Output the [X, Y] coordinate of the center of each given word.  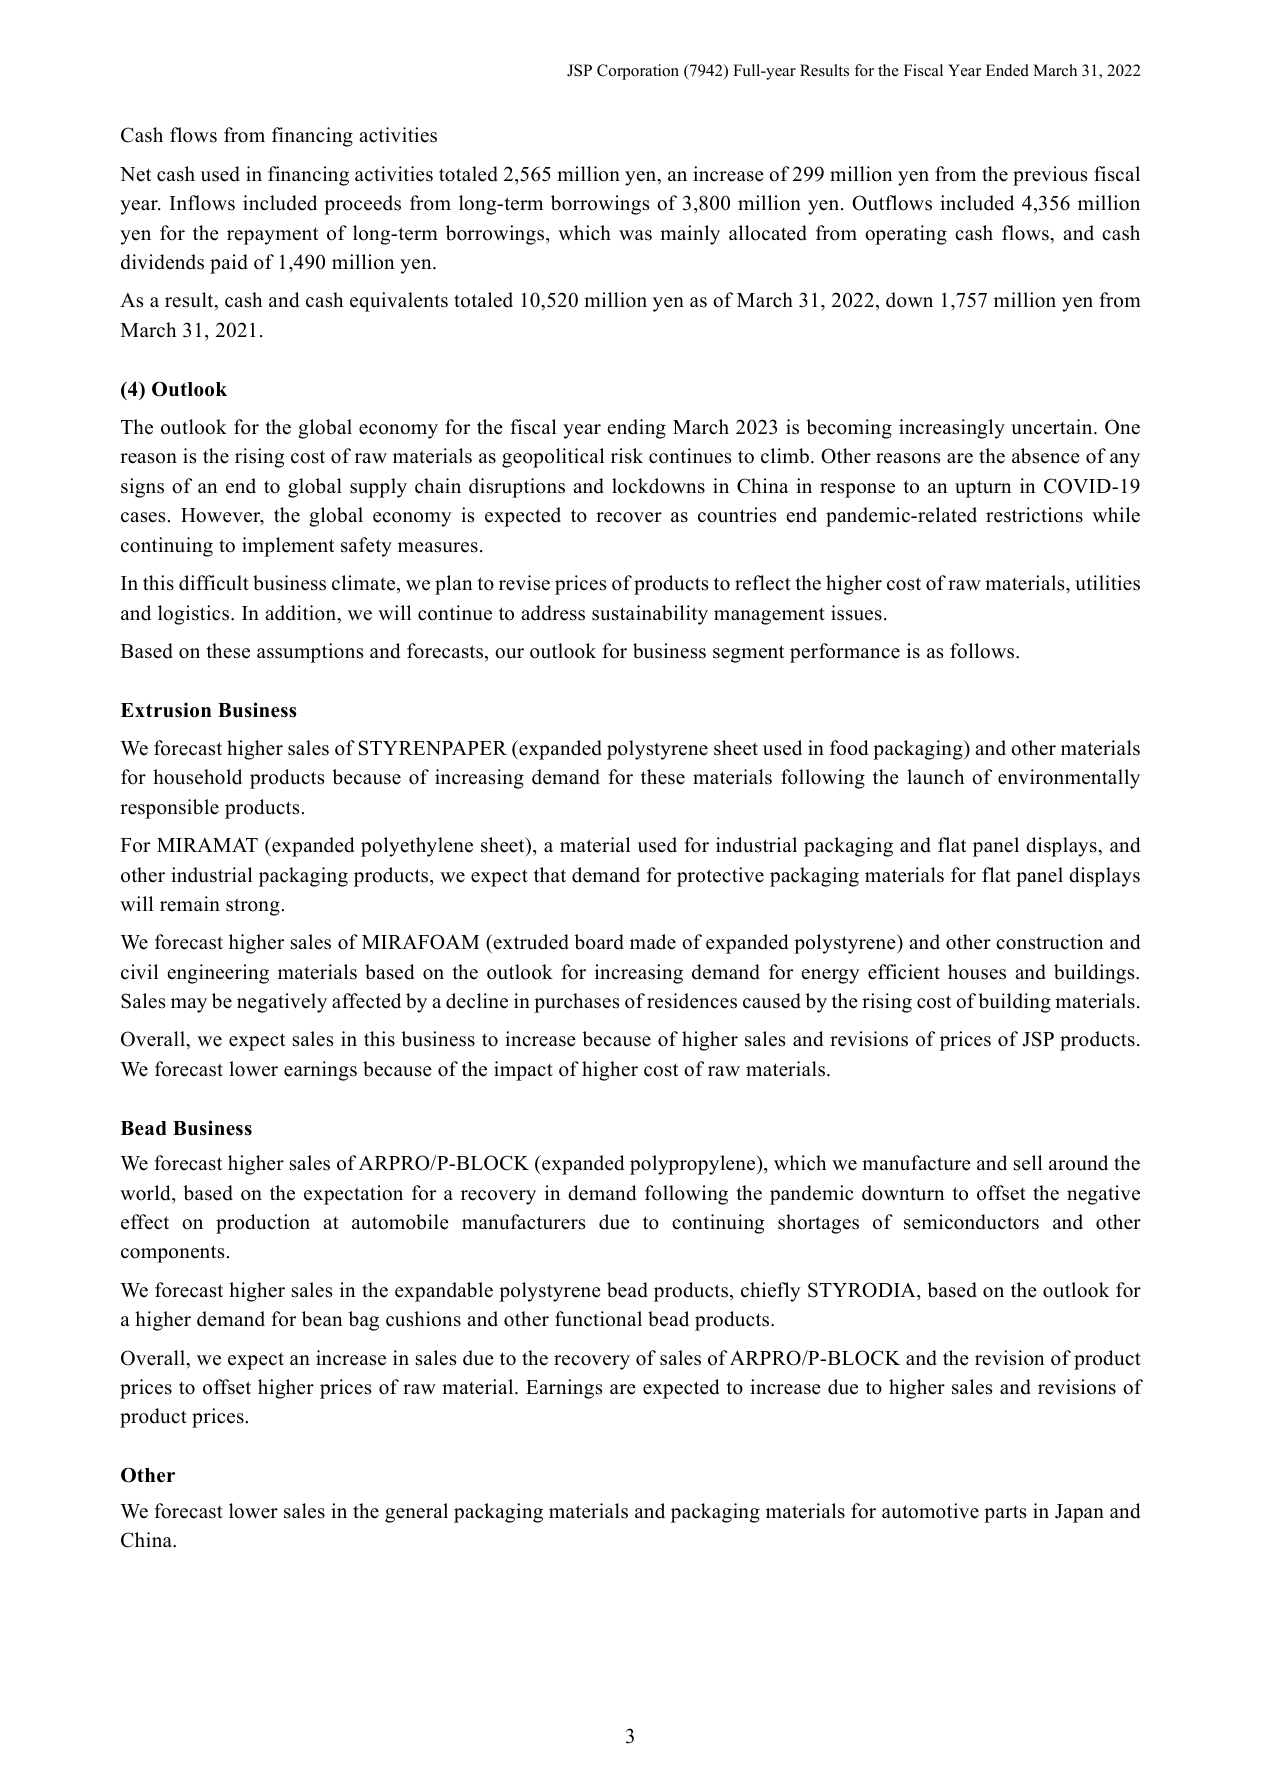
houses [977, 972]
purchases [577, 1003]
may [189, 1005]
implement [288, 547]
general [416, 1513]
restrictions [1034, 515]
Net [135, 174]
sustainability [650, 615]
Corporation [638, 72]
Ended [1007, 70]
